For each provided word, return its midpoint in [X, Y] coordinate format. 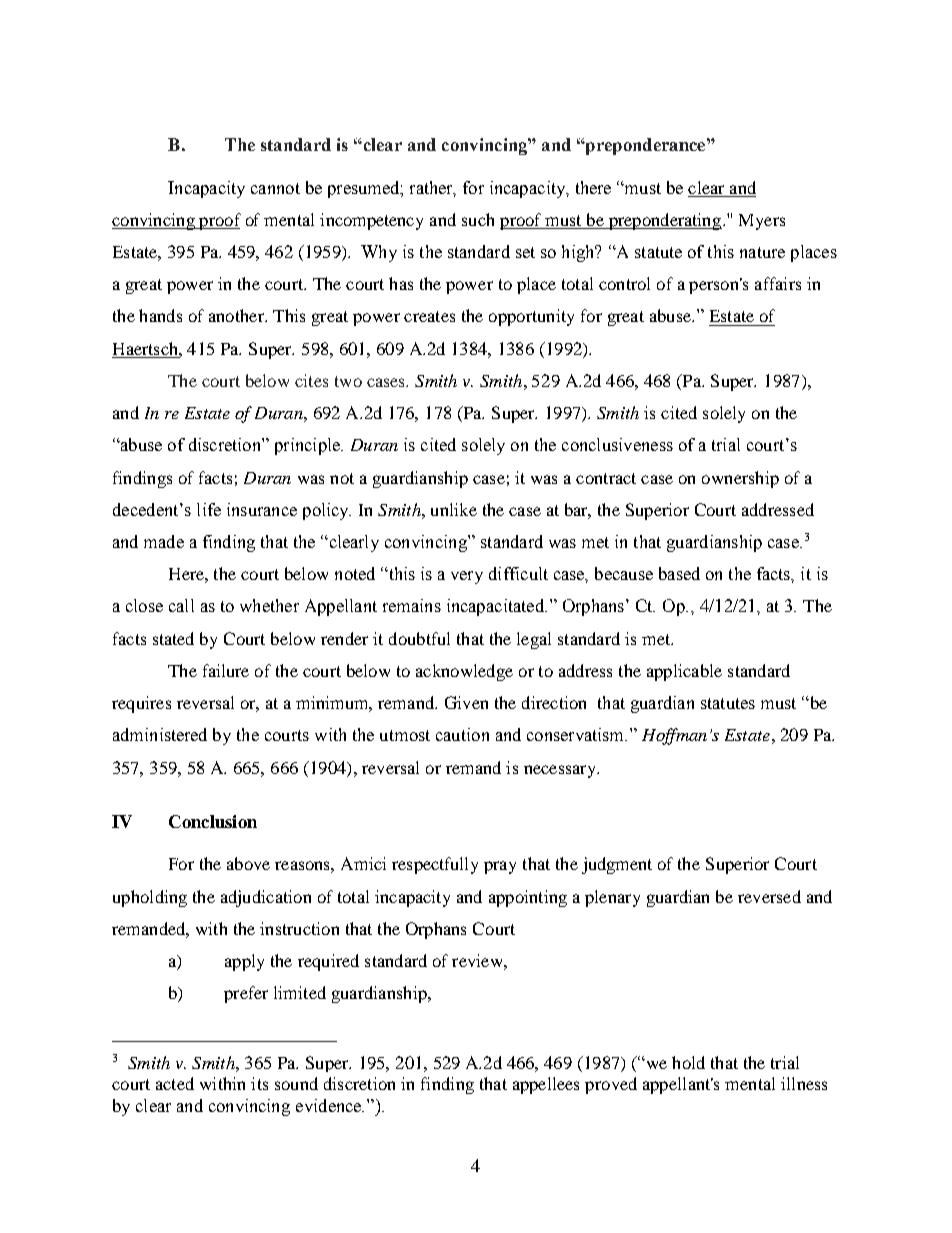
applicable [684, 672]
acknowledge [464, 672]
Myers [762, 222]
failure [226, 670]
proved [611, 1085]
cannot [275, 188]
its [259, 1083]
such [478, 219]
